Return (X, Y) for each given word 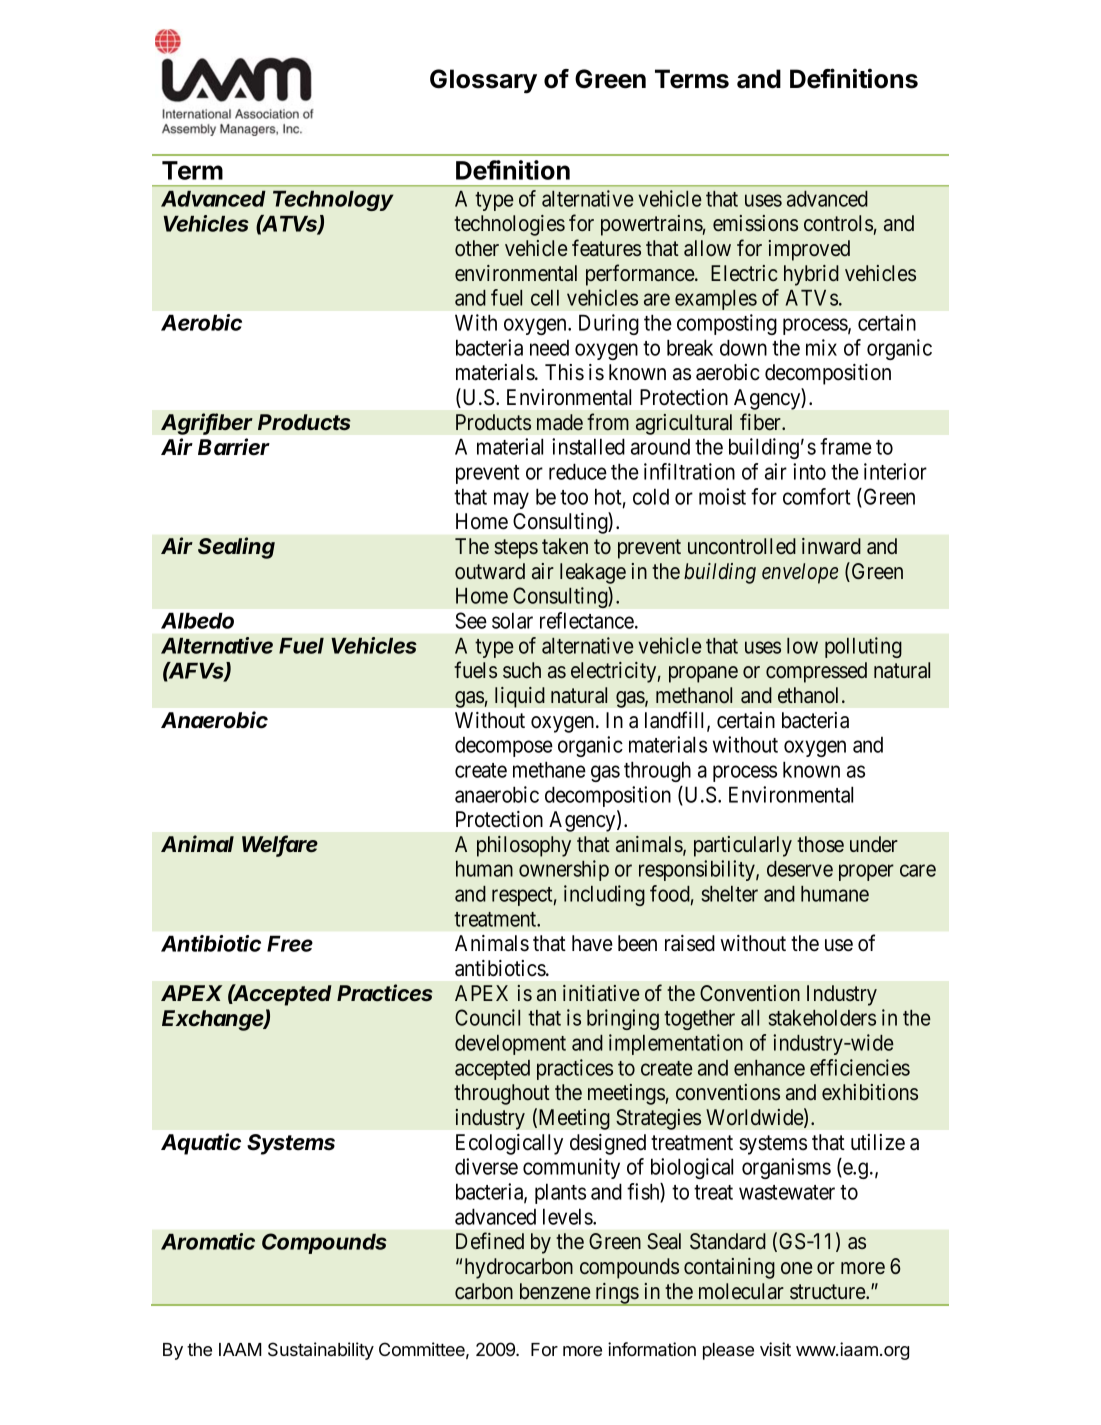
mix (821, 347)
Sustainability (321, 1351)
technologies (509, 225)
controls (838, 223)
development (510, 1045)
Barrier (234, 447)
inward (831, 546)
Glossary (483, 81)
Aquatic (201, 1144)
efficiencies (860, 1067)
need (549, 348)
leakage (593, 573)
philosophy (524, 846)
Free (290, 943)
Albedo (197, 620)
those (820, 844)
